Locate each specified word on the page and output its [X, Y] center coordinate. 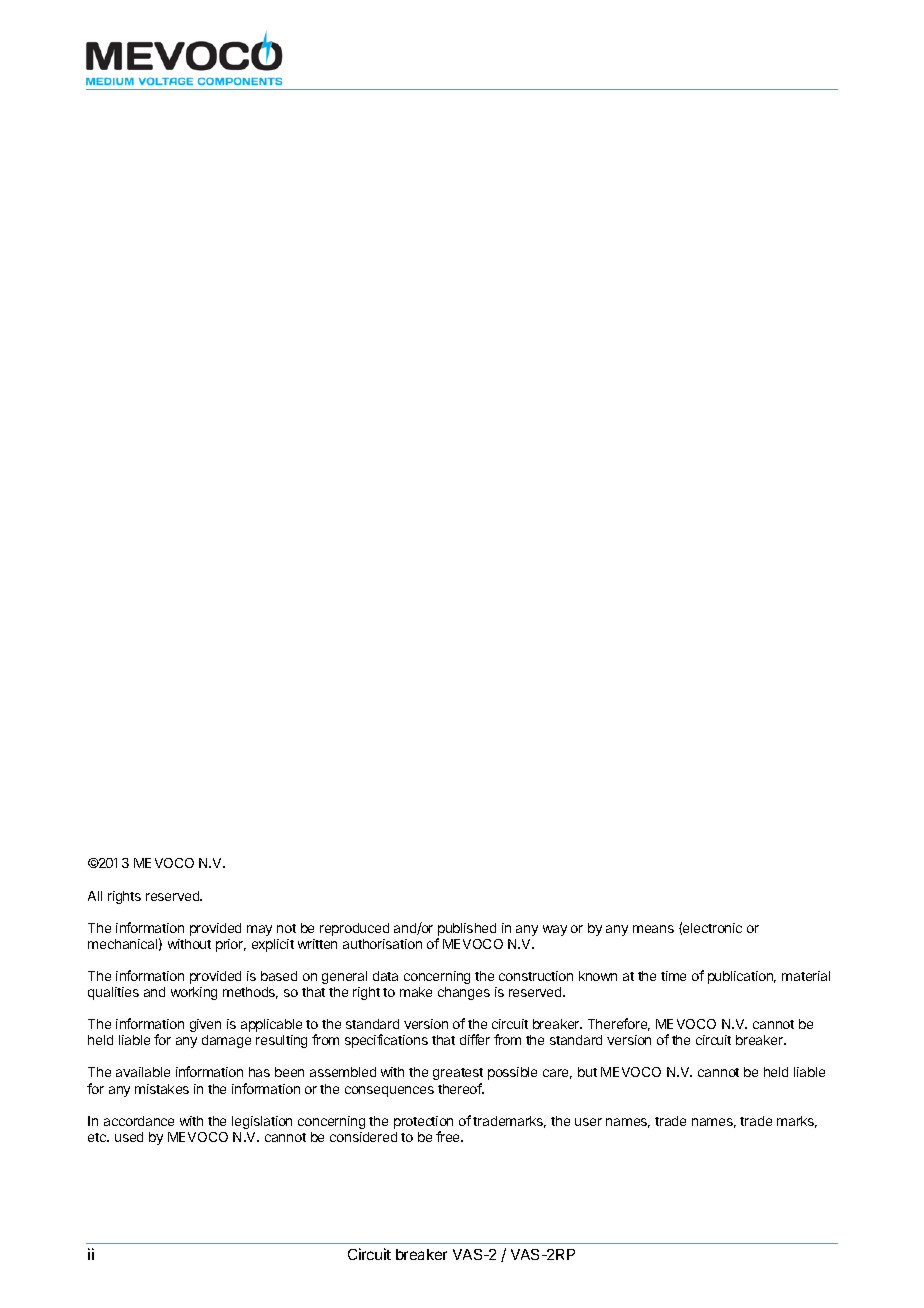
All [95, 896]
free [449, 1136]
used [129, 1137]
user [588, 1122]
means [653, 929]
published [466, 931]
